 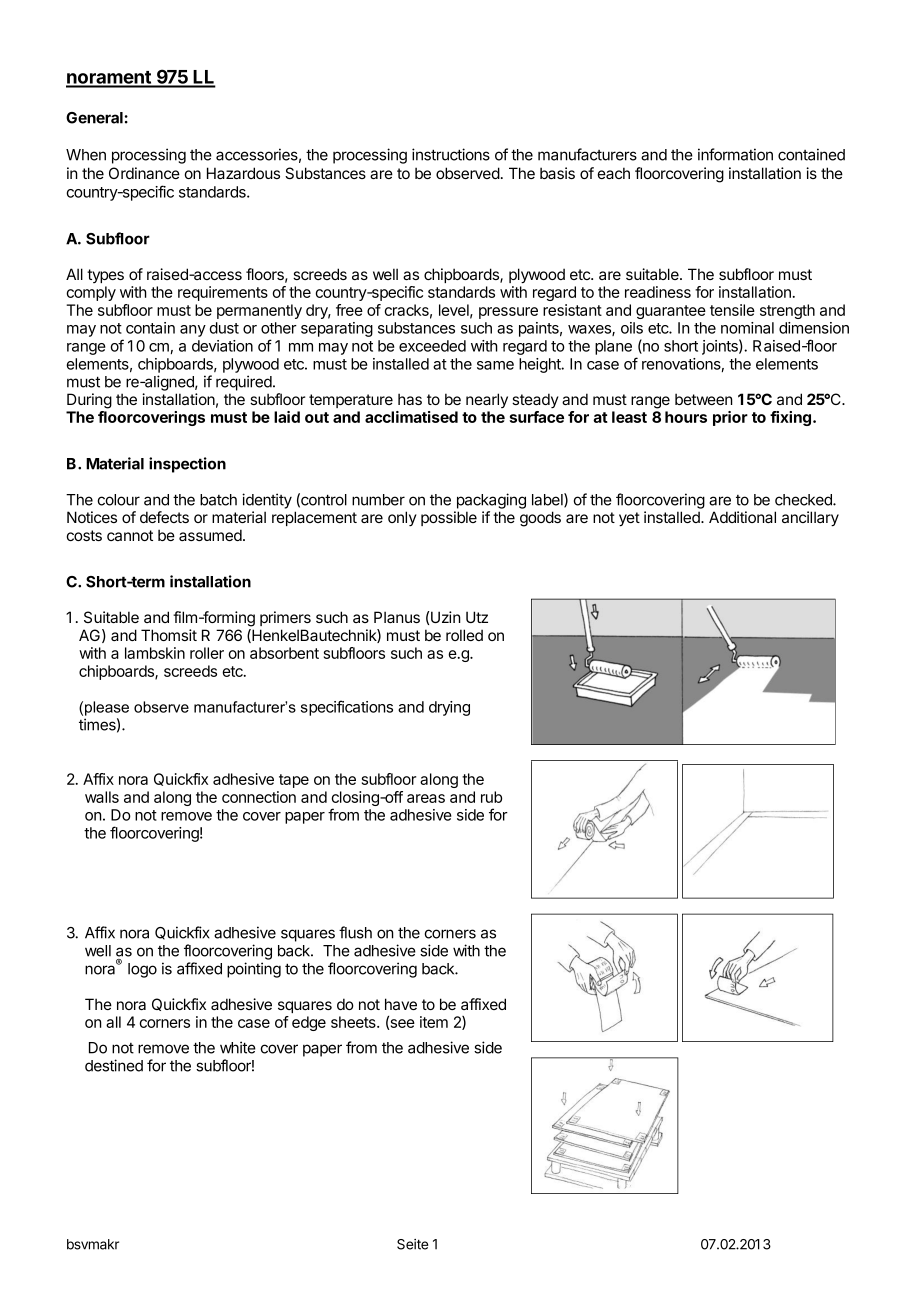 What do you see at coordinates (742, 517) in the screenshot?
I see `Additional` at bounding box center [742, 517].
